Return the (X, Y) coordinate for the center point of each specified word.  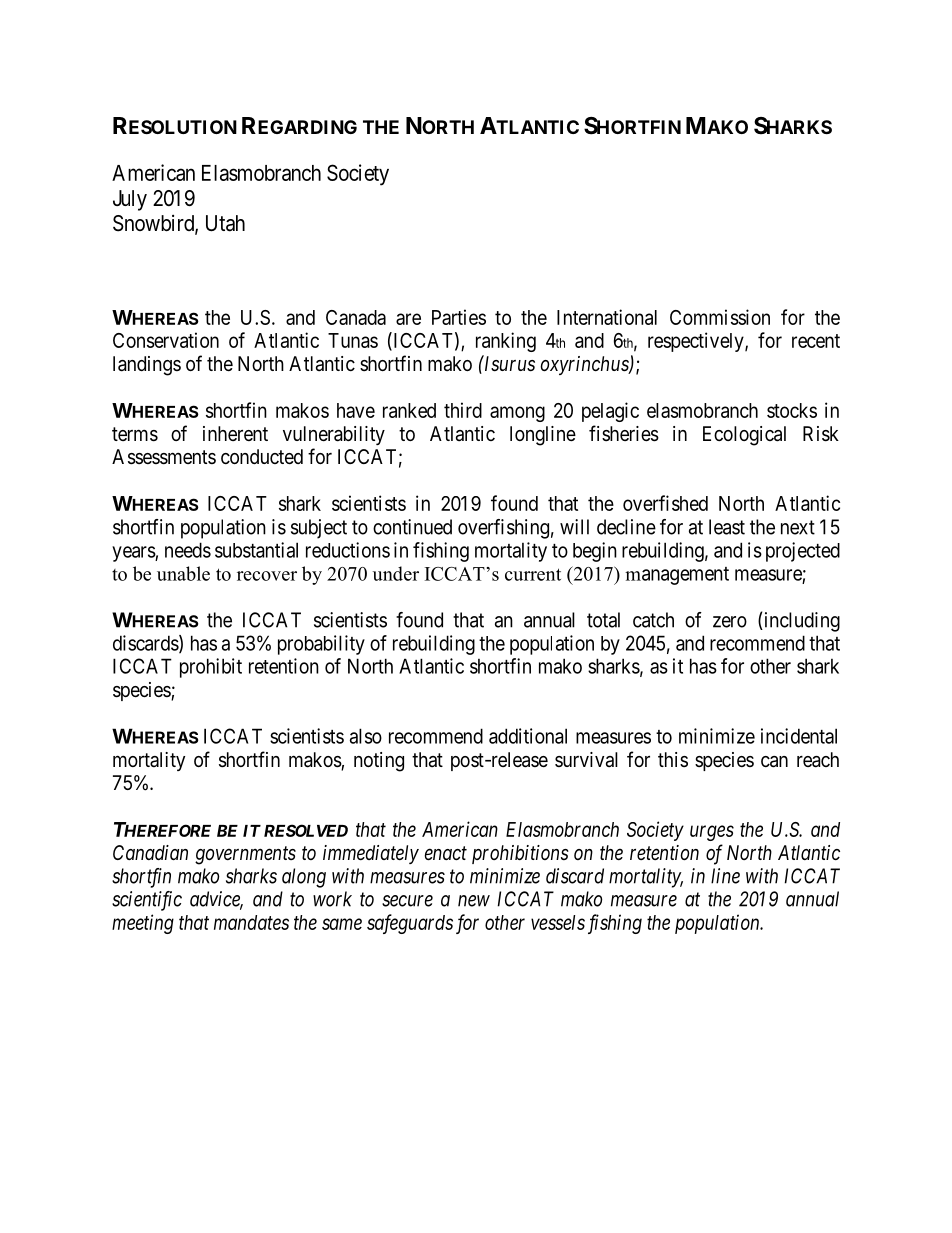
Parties (459, 317)
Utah (225, 223)
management (677, 576)
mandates (251, 922)
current (533, 574)
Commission (720, 317)
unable (183, 573)
